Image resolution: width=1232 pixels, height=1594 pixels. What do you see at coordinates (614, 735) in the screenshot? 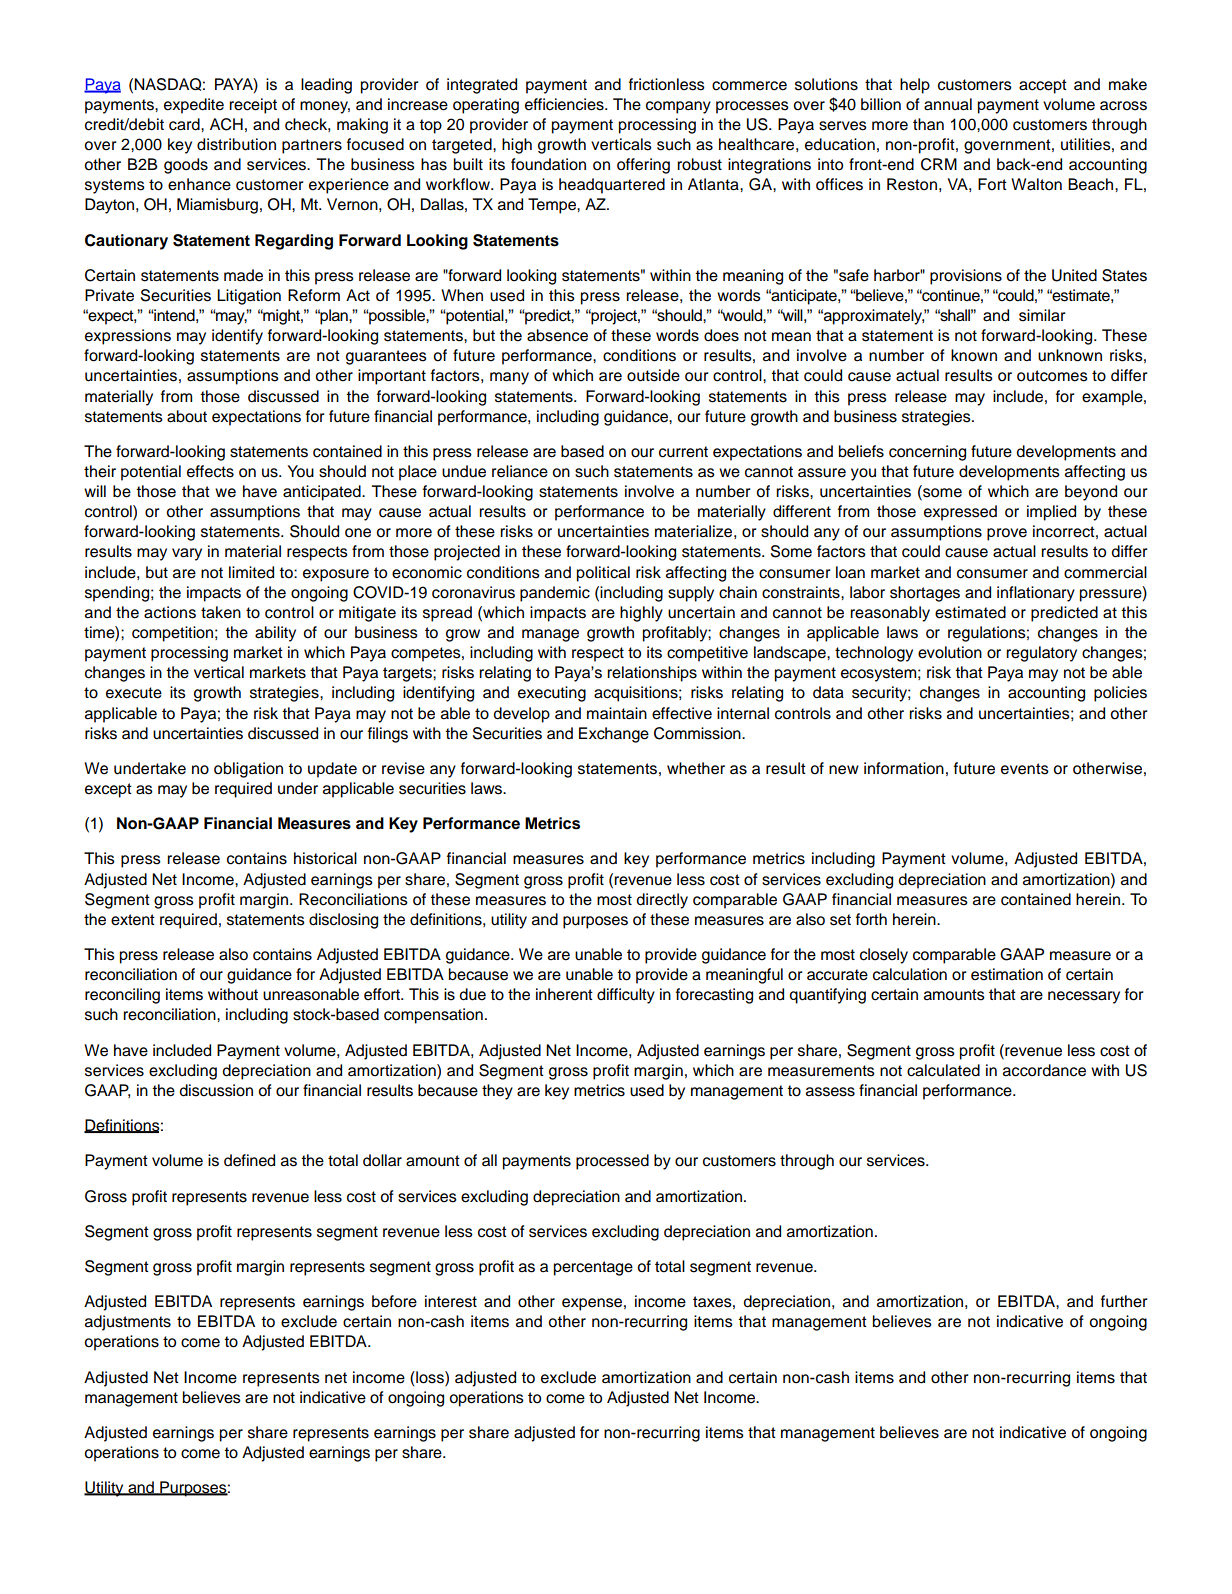
I see `Exchange` at bounding box center [614, 735].
